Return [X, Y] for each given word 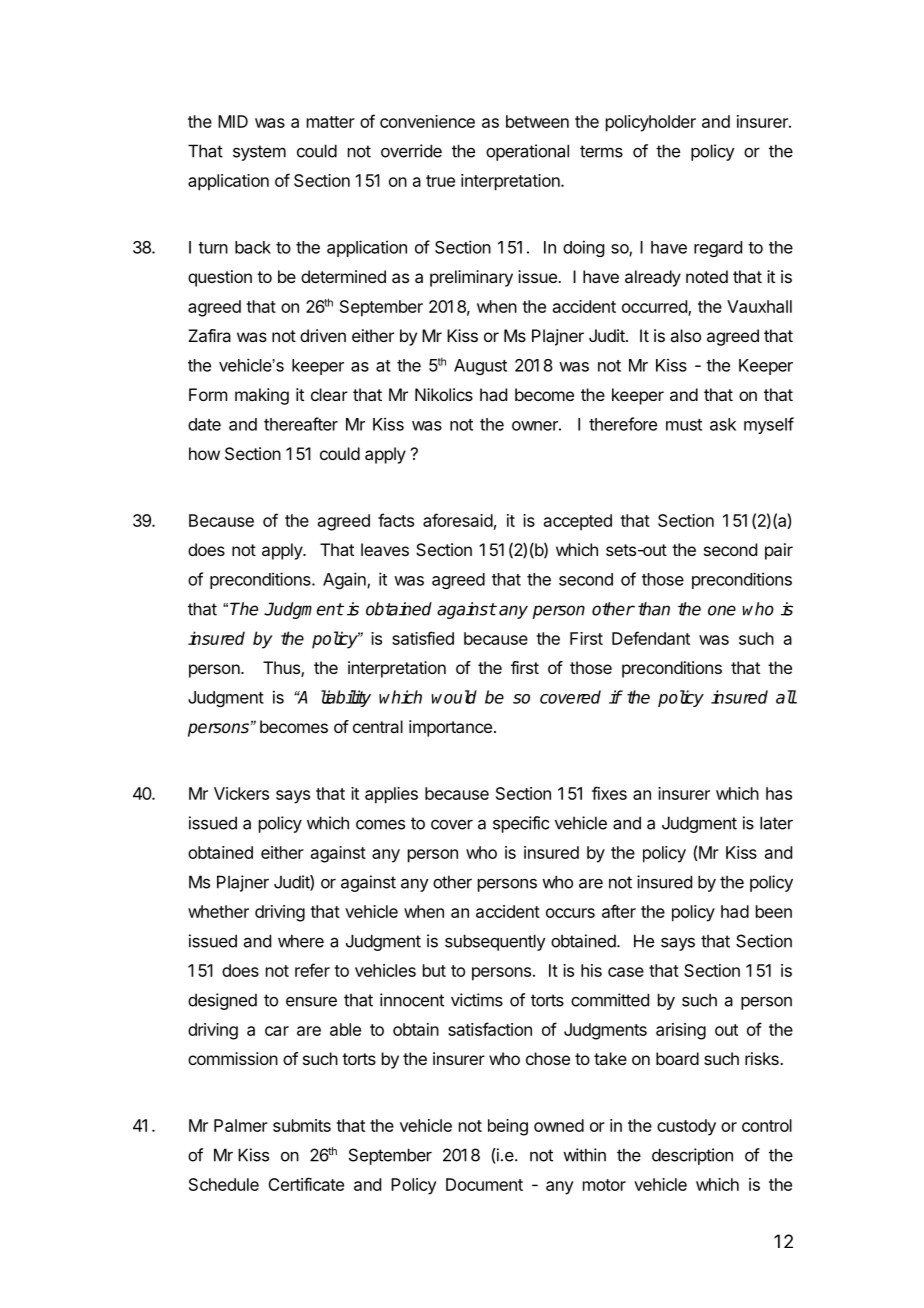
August [480, 367]
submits [302, 1125]
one [722, 610]
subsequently [495, 942]
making [262, 396]
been [774, 911]
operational [527, 152]
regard [718, 249]
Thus [282, 669]
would [454, 697]
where [301, 941]
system [259, 153]
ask [723, 424]
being [508, 1127]
